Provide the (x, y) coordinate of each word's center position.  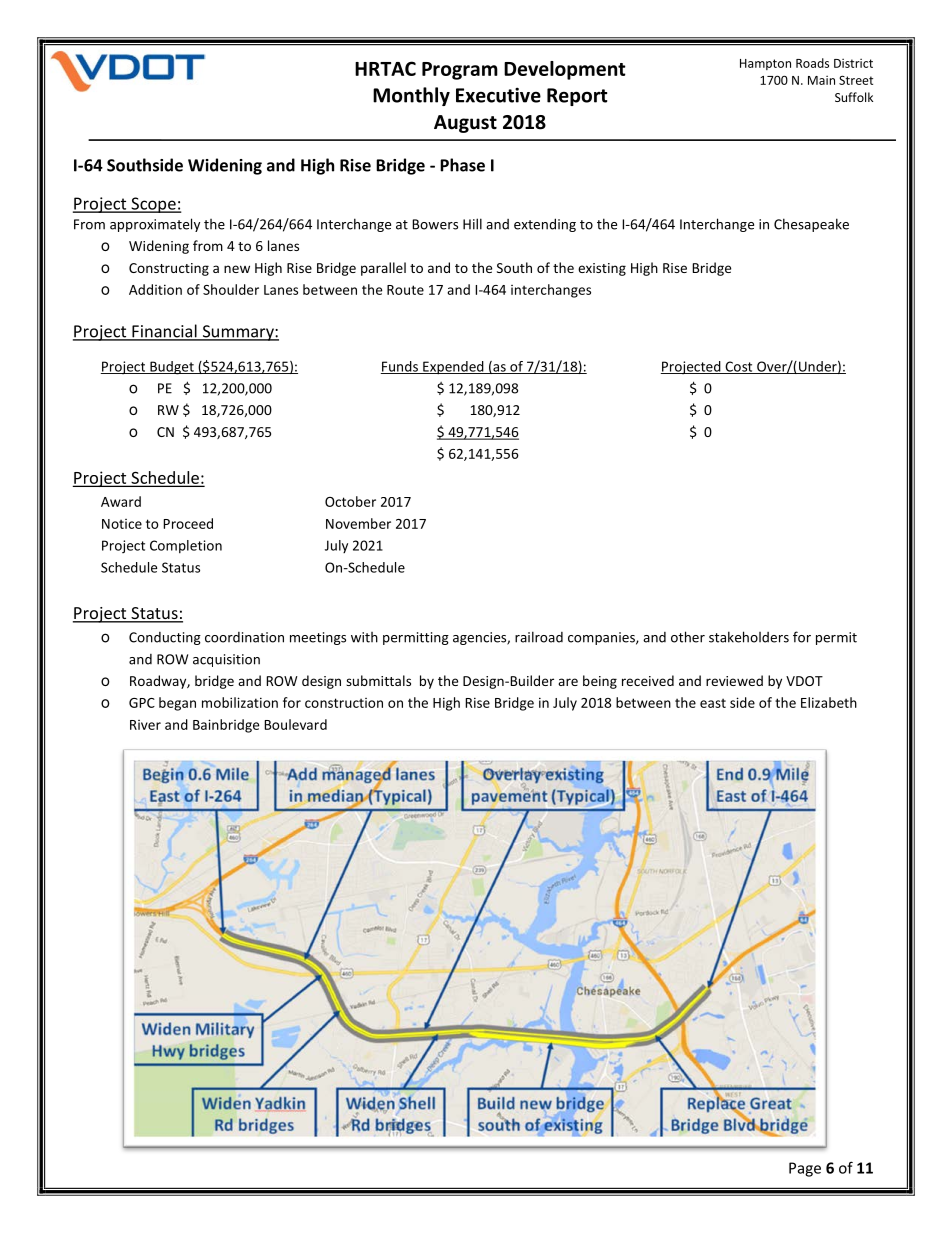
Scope (153, 205)
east (713, 703)
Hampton (765, 64)
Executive (498, 95)
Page (805, 1169)
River (145, 725)
